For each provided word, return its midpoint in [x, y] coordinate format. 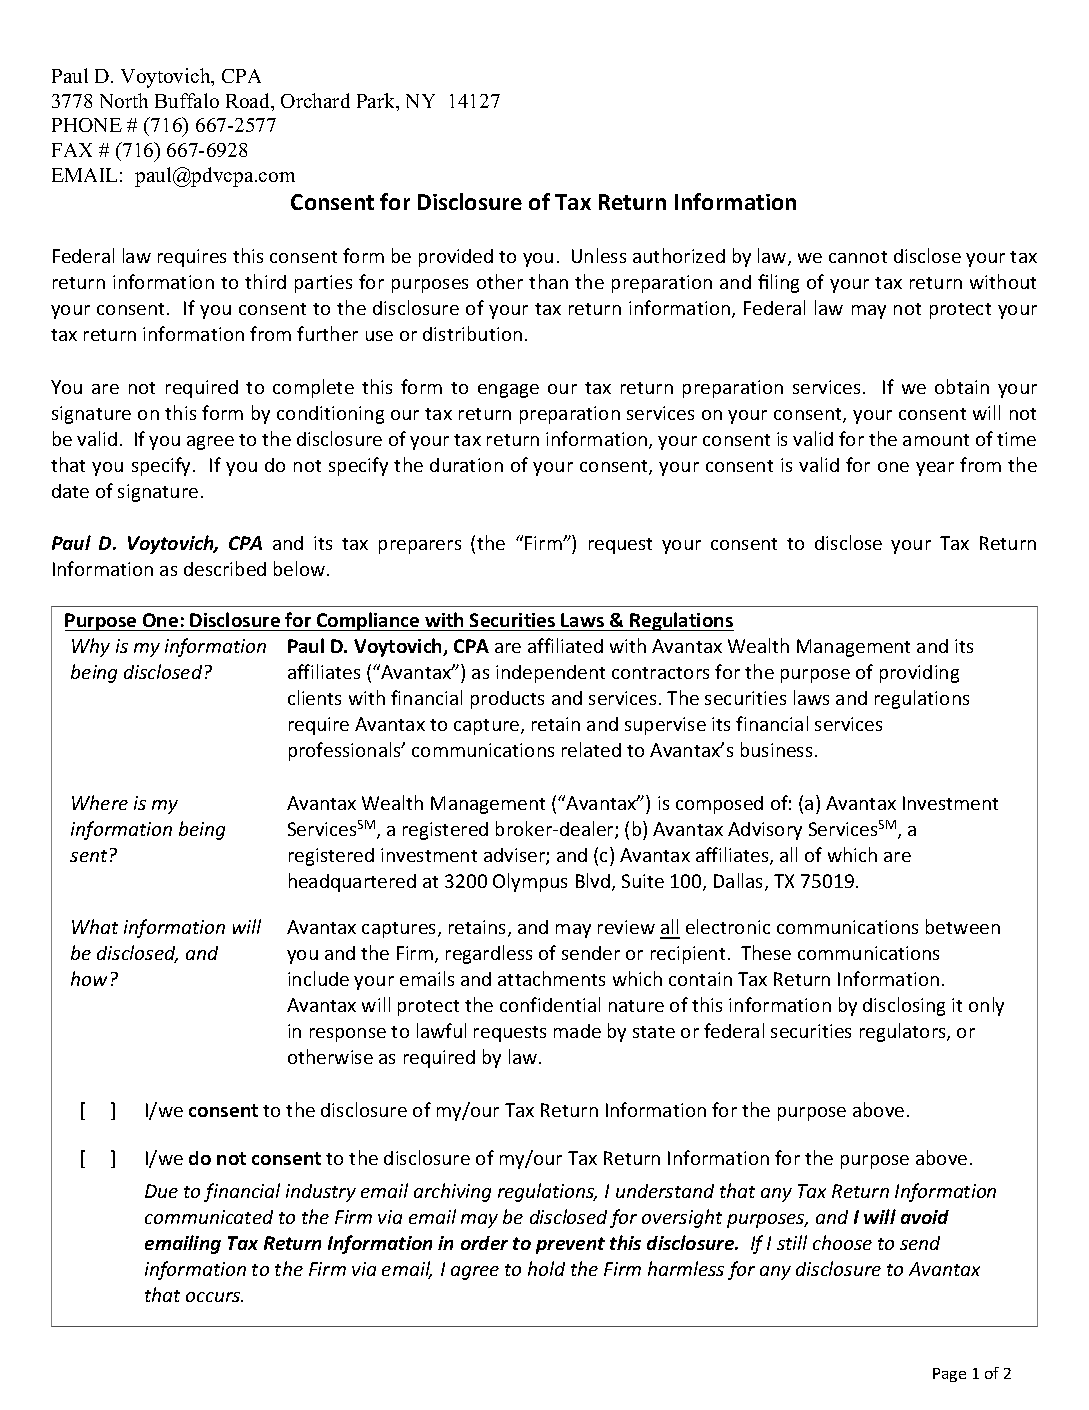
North [124, 100]
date [70, 491]
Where [100, 802]
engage [508, 391]
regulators [904, 1032]
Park [377, 102]
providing [919, 674]
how [89, 978]
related [591, 749]
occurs [214, 1297]
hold [546, 1268]
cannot [858, 257]
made [577, 1031]
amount [936, 440]
